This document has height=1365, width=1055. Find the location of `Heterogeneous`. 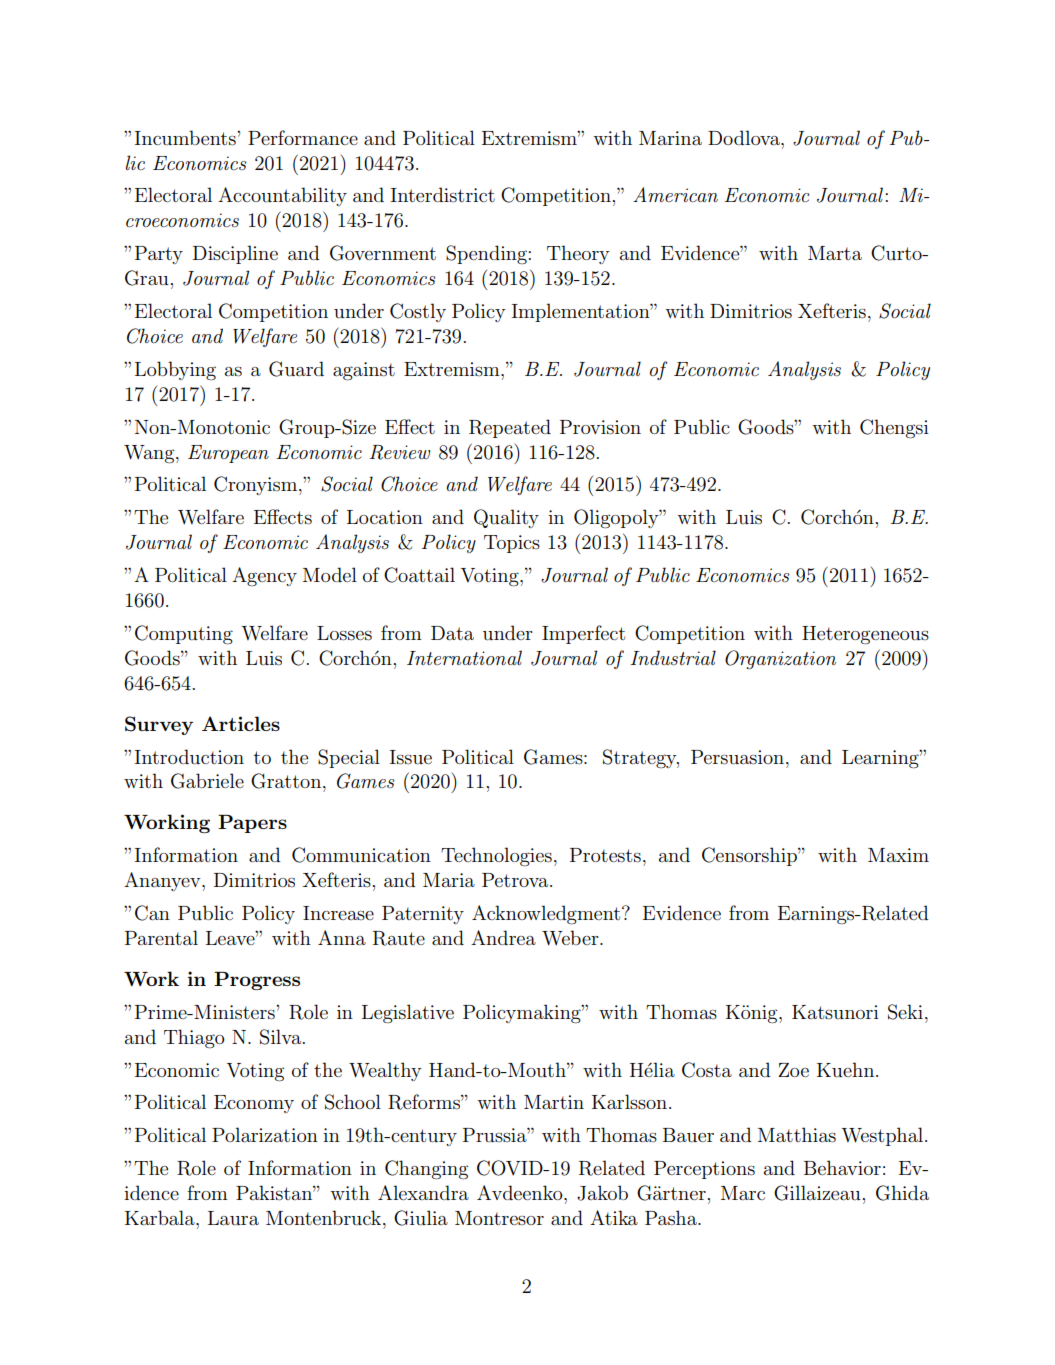

Heterogeneous is located at coordinates (865, 635).
